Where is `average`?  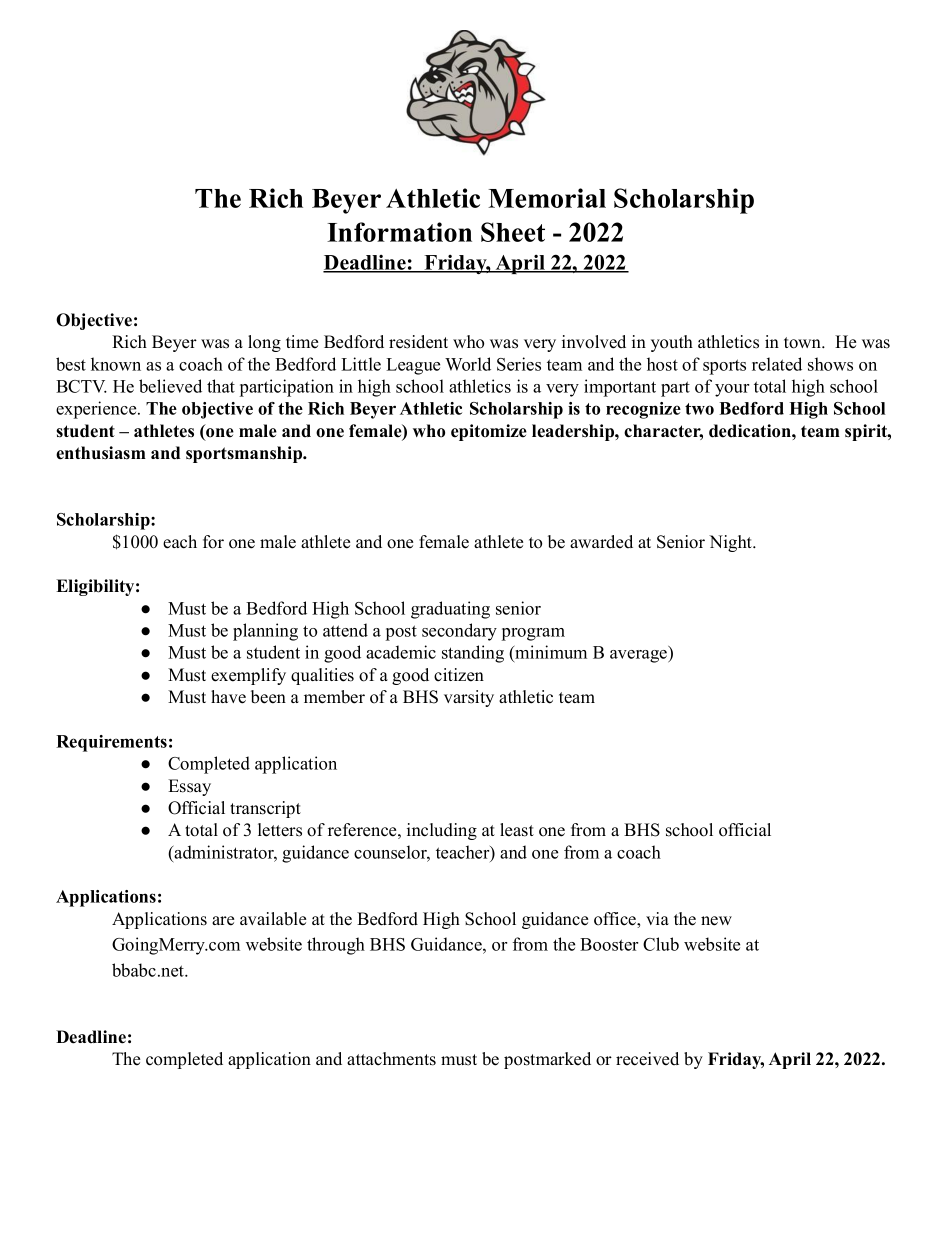
average is located at coordinates (639, 656).
